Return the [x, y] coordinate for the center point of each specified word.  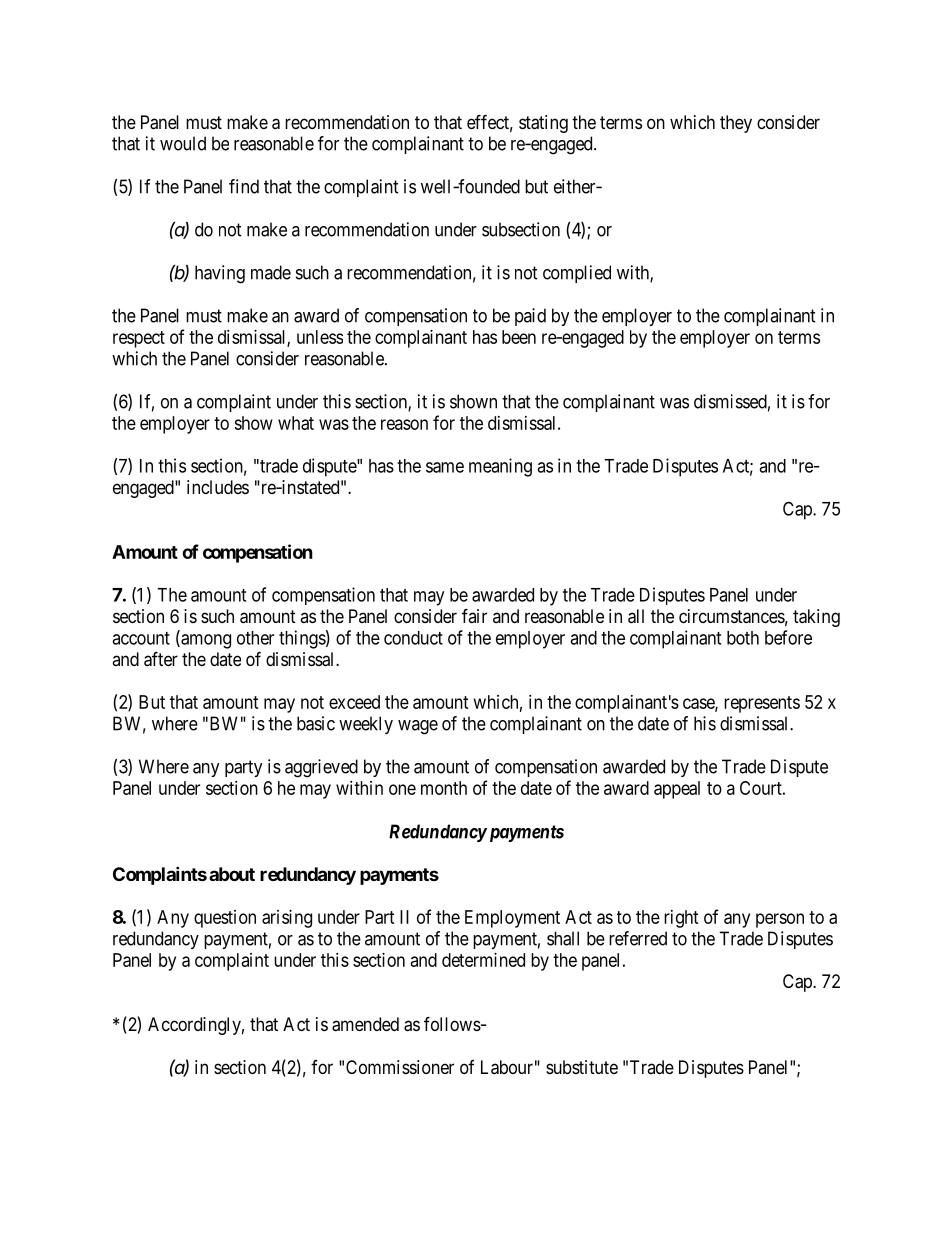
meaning [500, 467]
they [736, 124]
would [183, 143]
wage [418, 727]
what [296, 423]
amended [365, 1024]
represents [762, 704]
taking [816, 618]
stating [543, 124]
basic [316, 723]
